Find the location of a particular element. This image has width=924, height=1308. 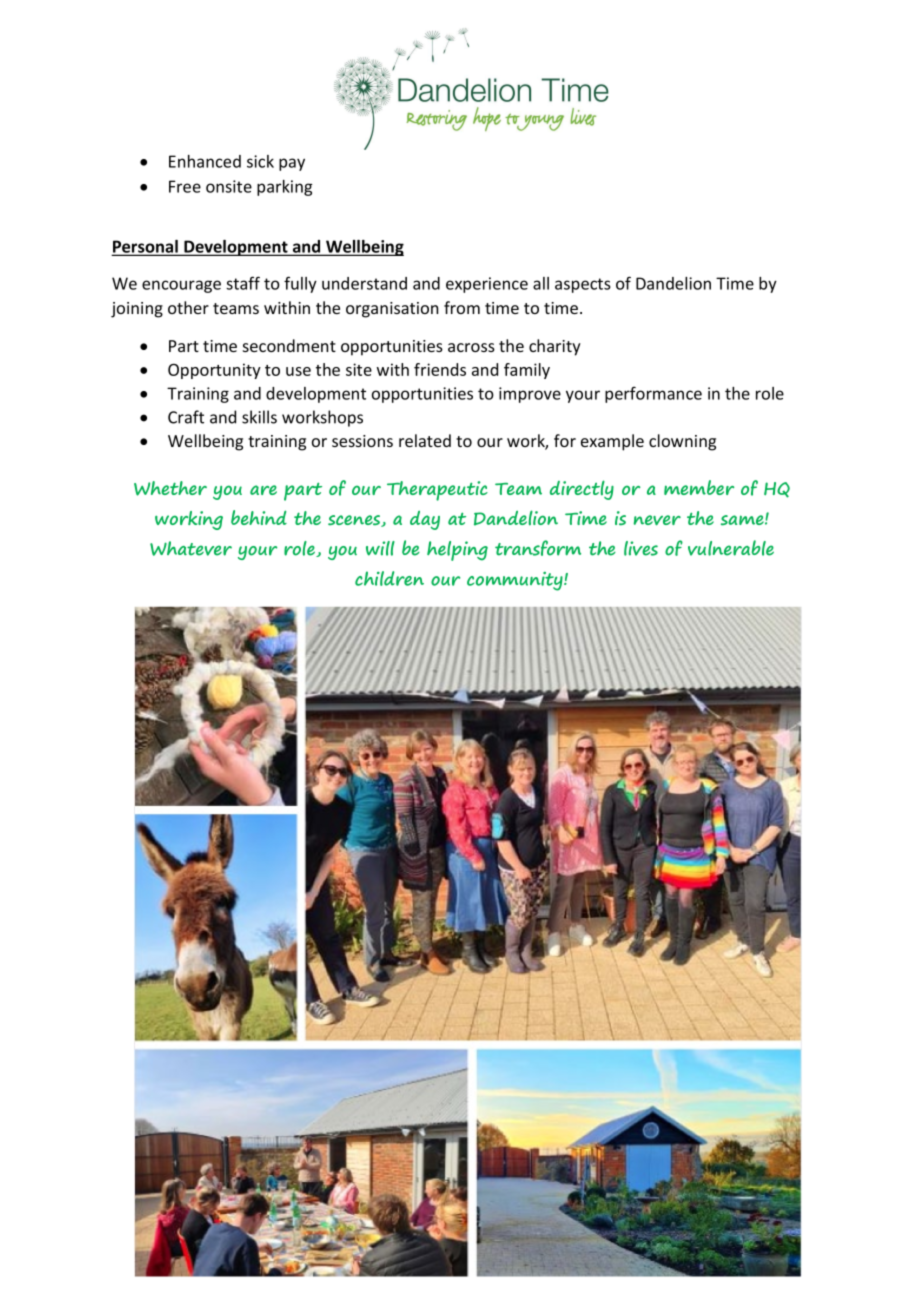

other is located at coordinates (188, 307).
